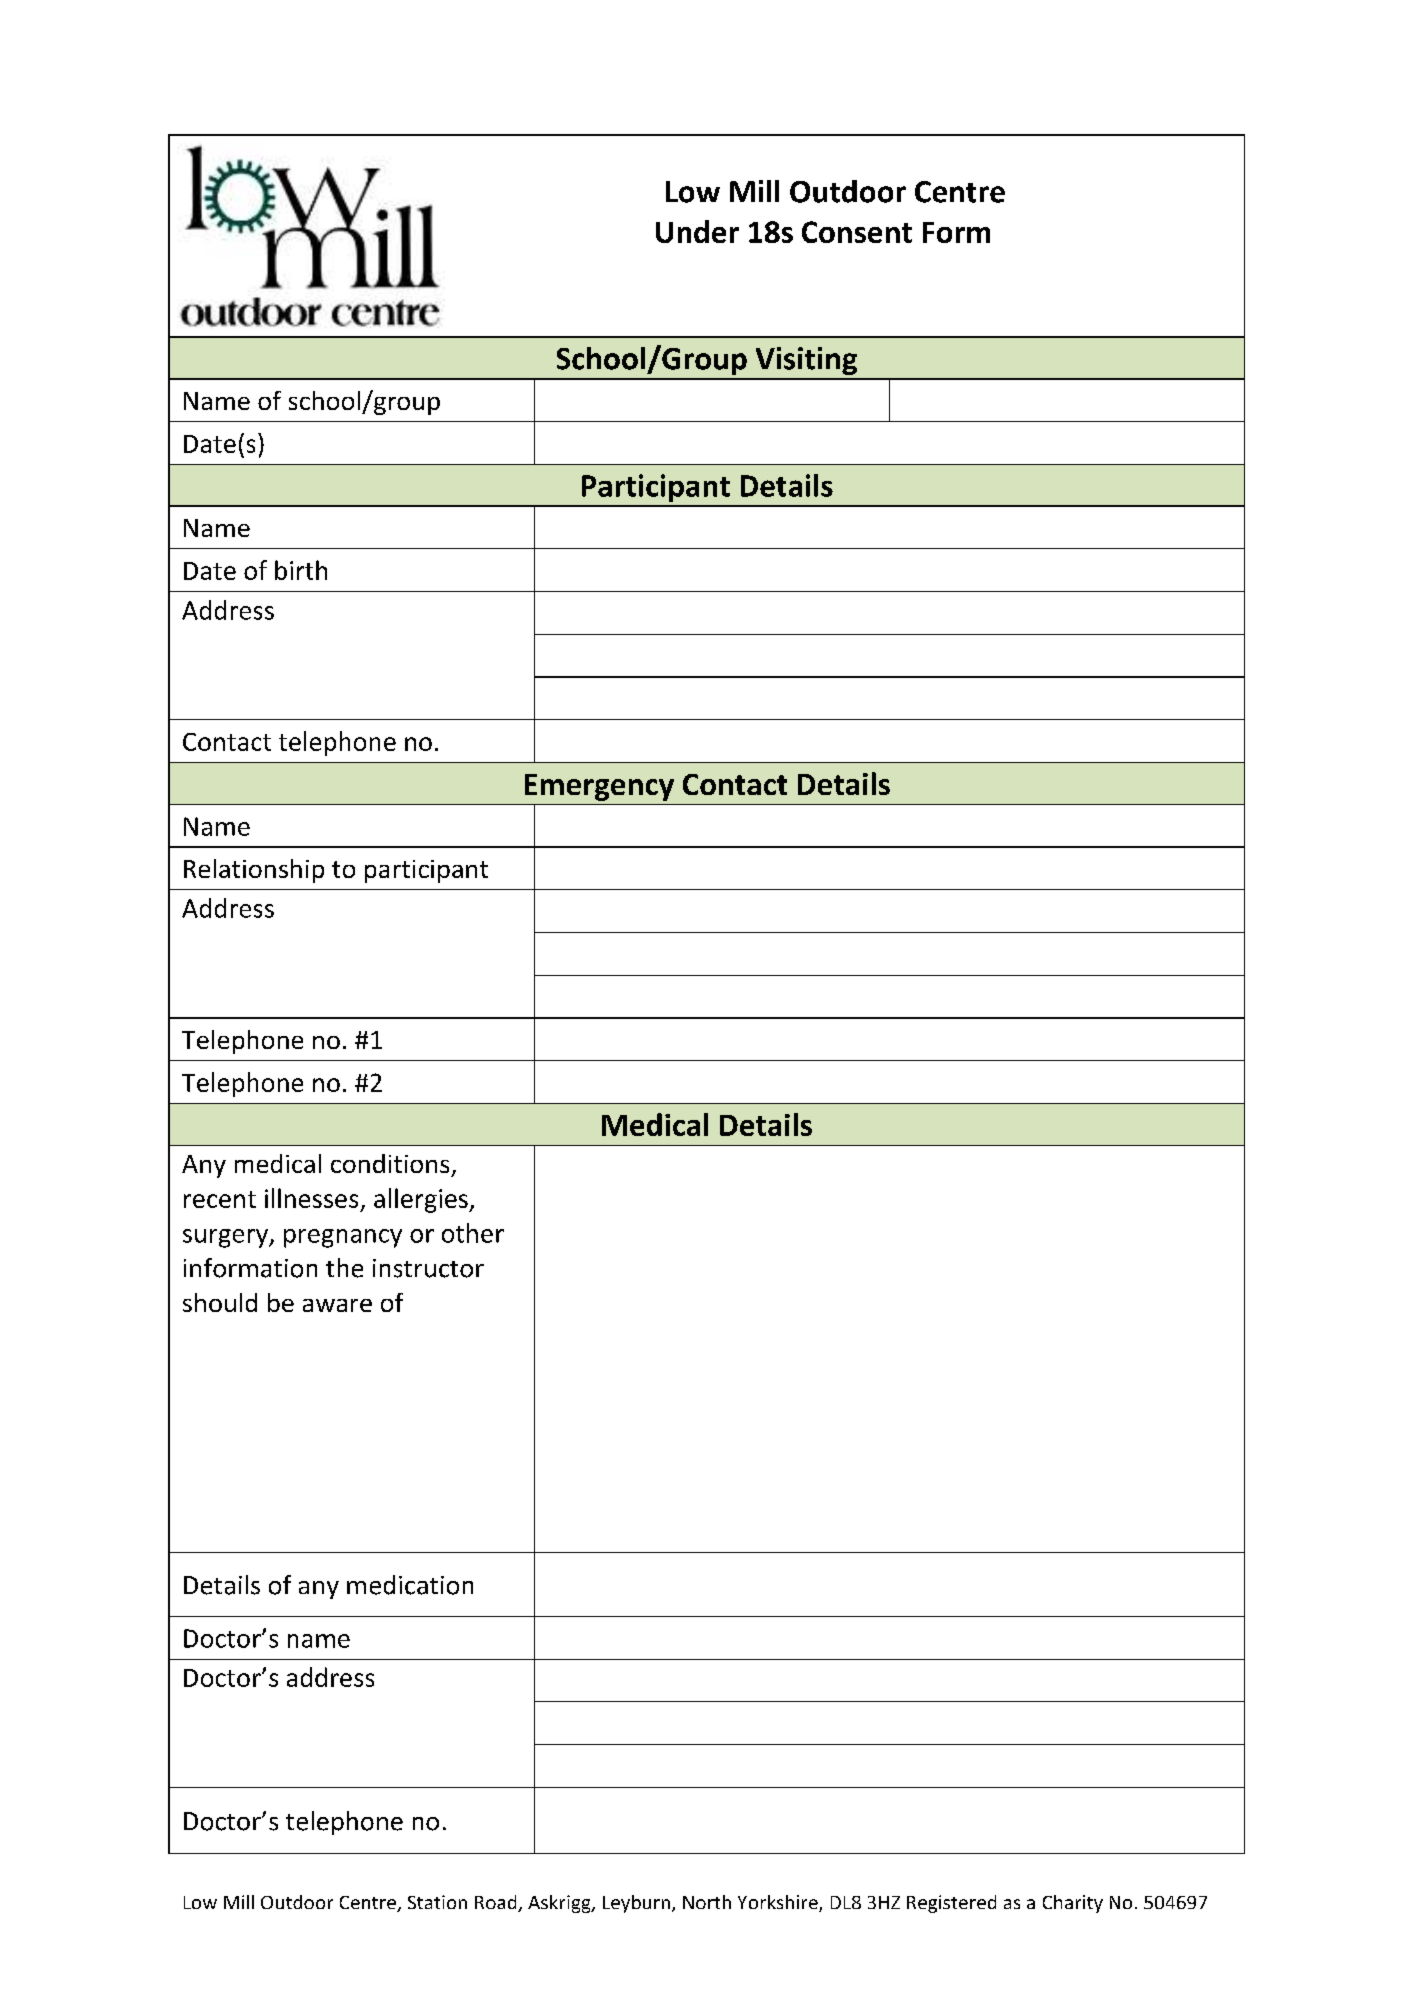  I want to click on other, so click(473, 1233).
